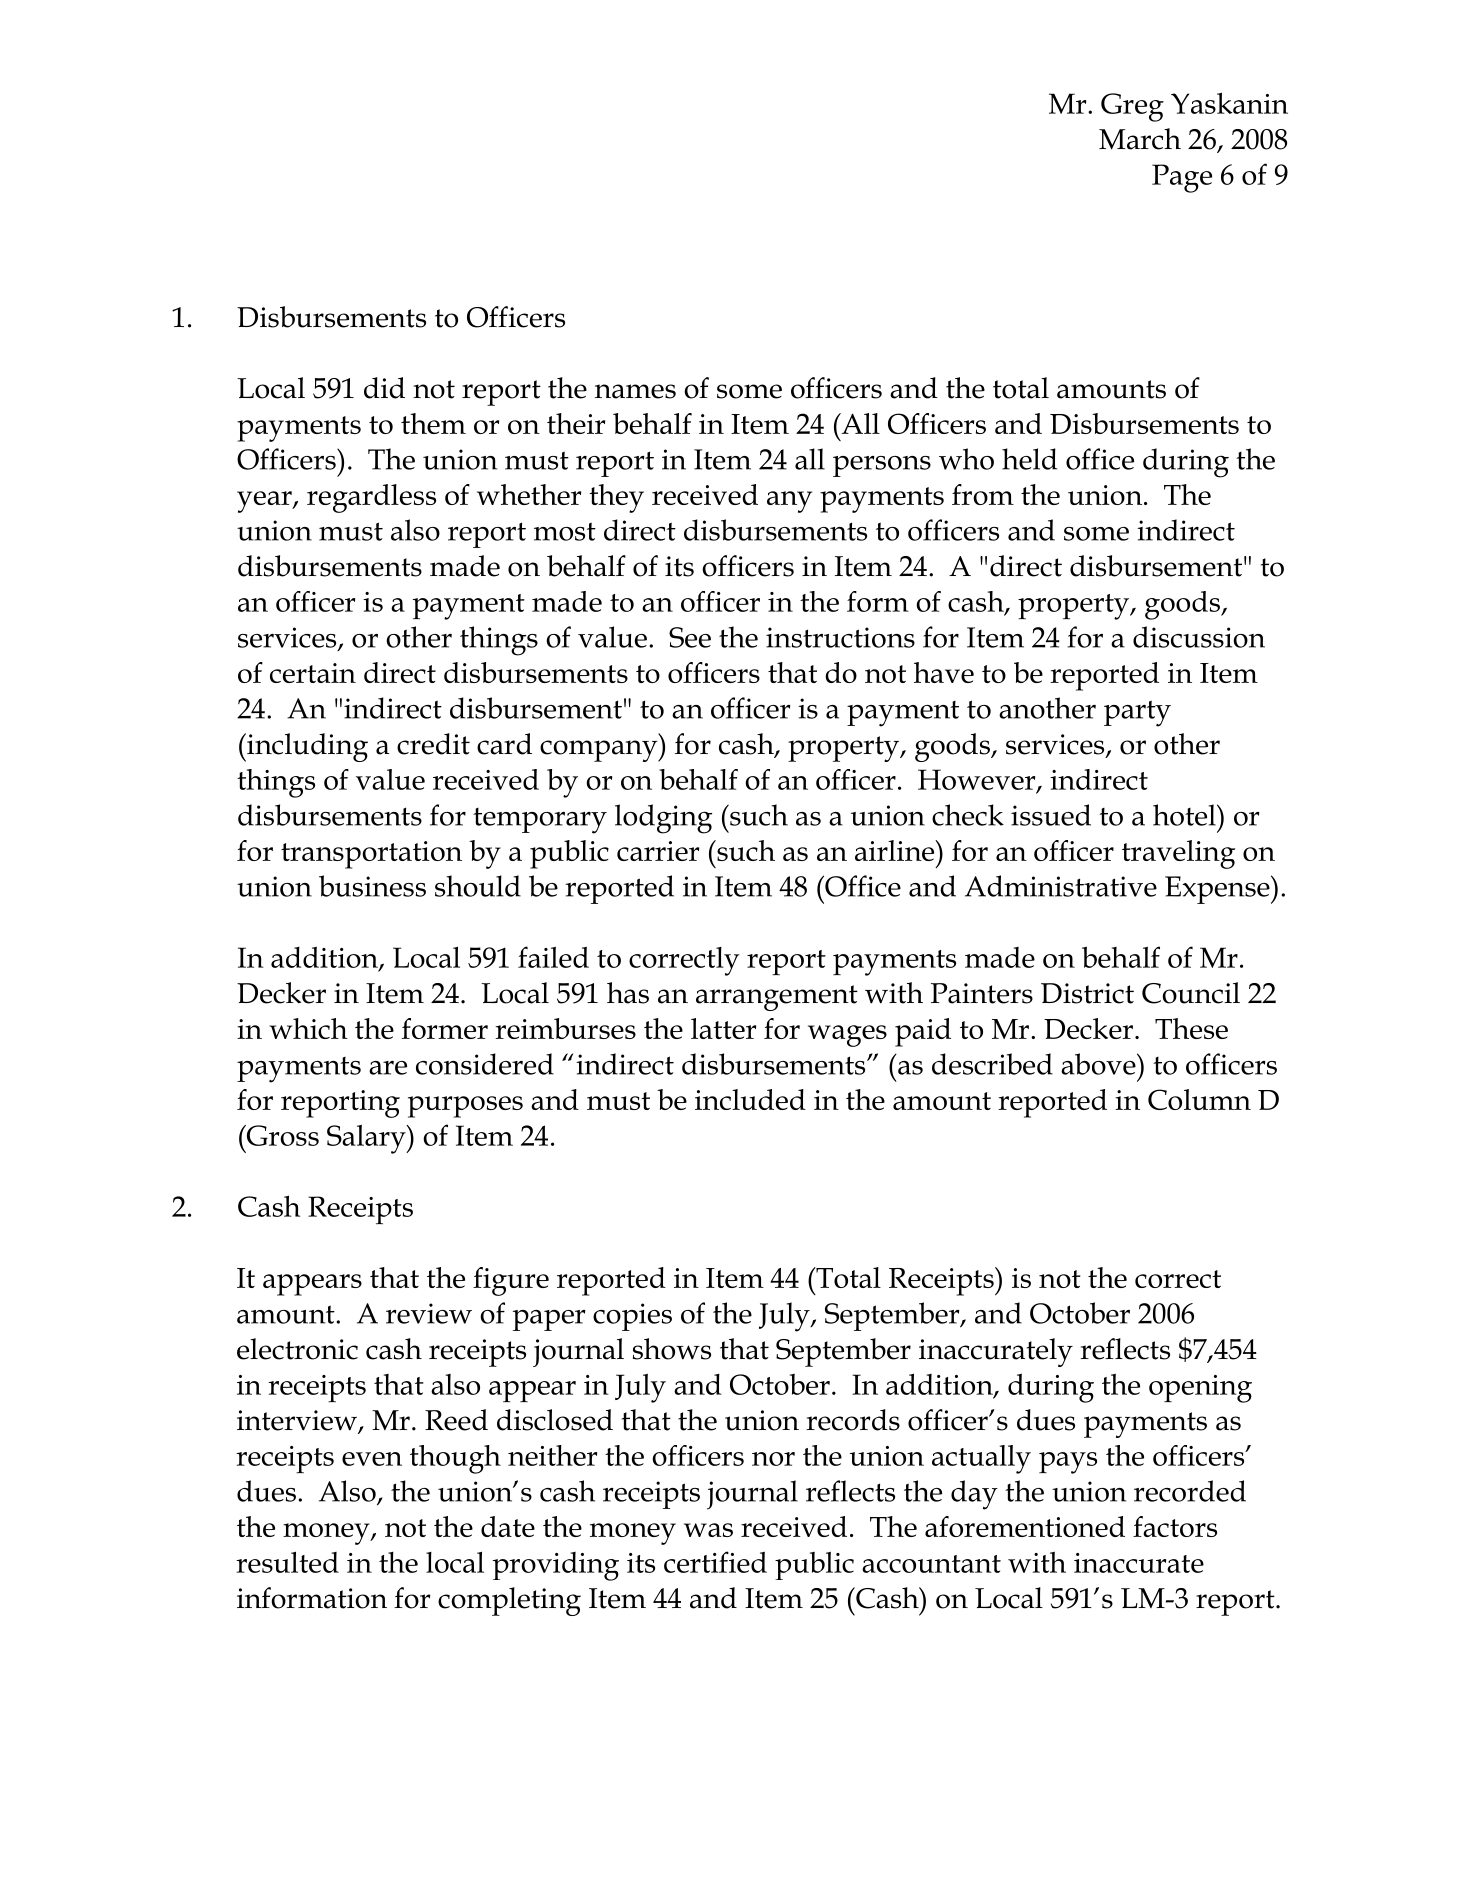  What do you see at coordinates (635, 391) in the page?
I see `names` at bounding box center [635, 391].
